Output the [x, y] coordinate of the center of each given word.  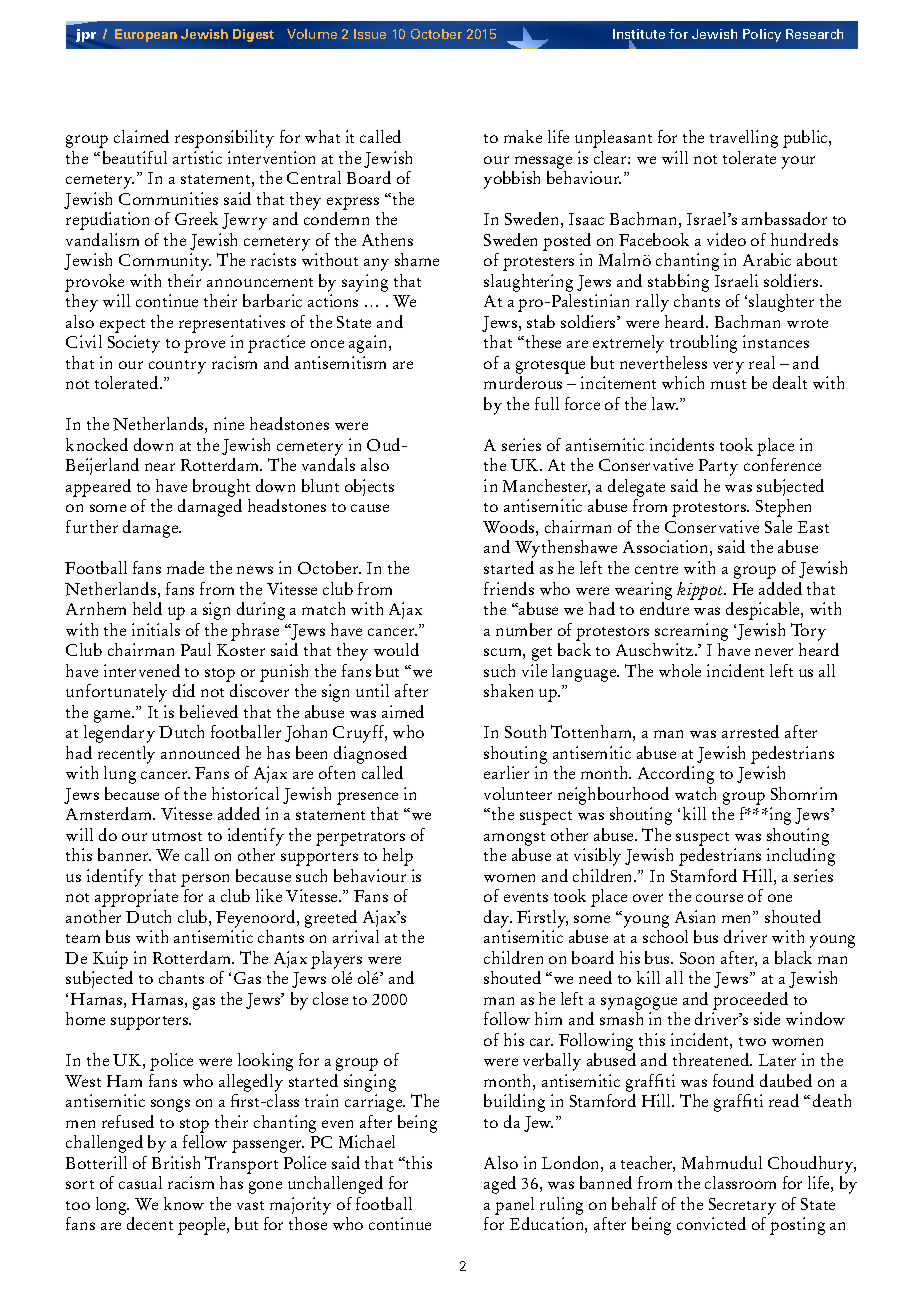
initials [156, 629]
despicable [764, 611]
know [184, 1203]
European [146, 35]
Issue [370, 34]
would [396, 649]
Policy [762, 35]
